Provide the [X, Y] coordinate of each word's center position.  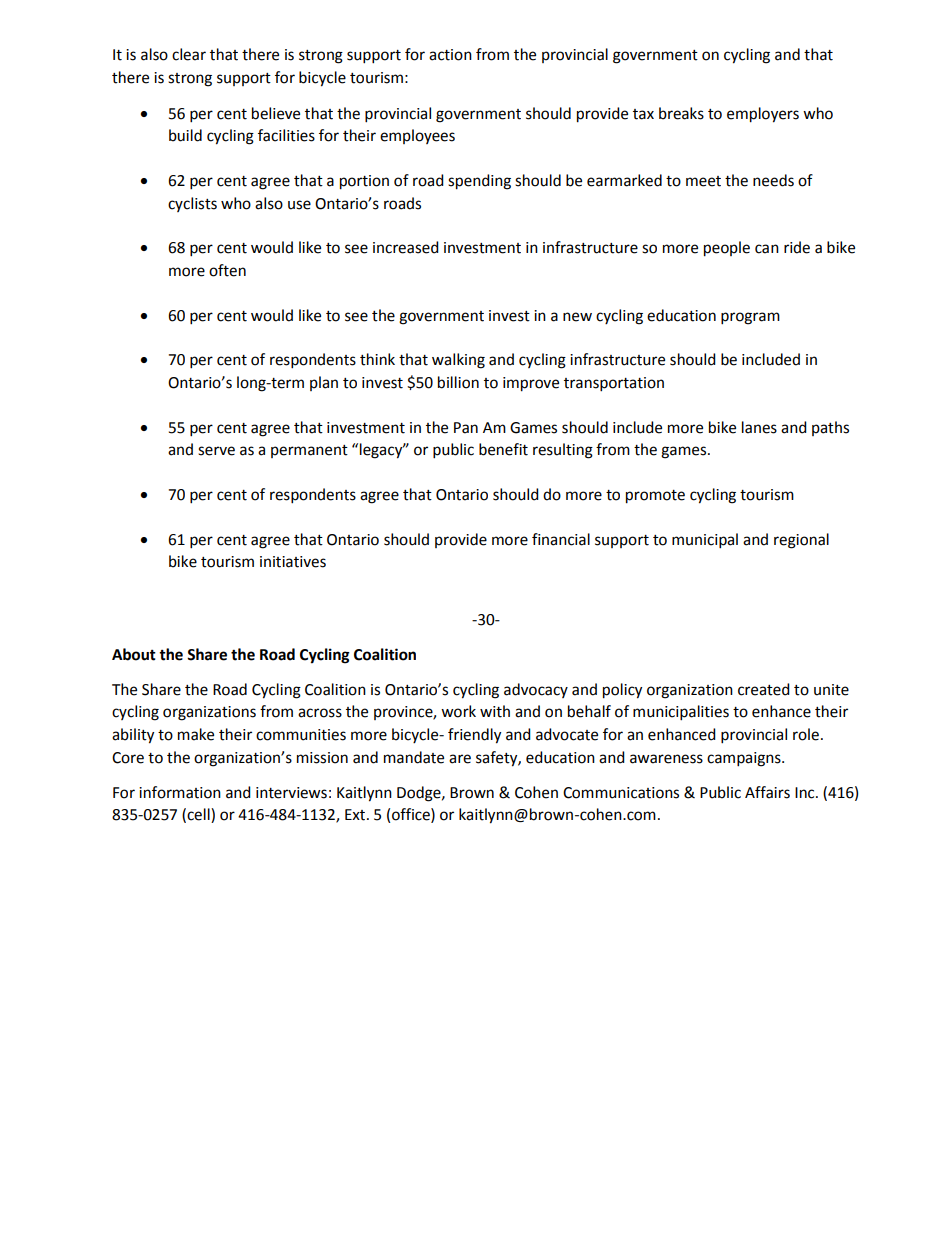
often [227, 270]
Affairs [767, 792]
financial [561, 539]
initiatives [293, 562]
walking [458, 361]
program [750, 318]
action [450, 55]
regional [801, 541]
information [180, 792]
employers [763, 115]
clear [189, 54]
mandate [414, 757]
